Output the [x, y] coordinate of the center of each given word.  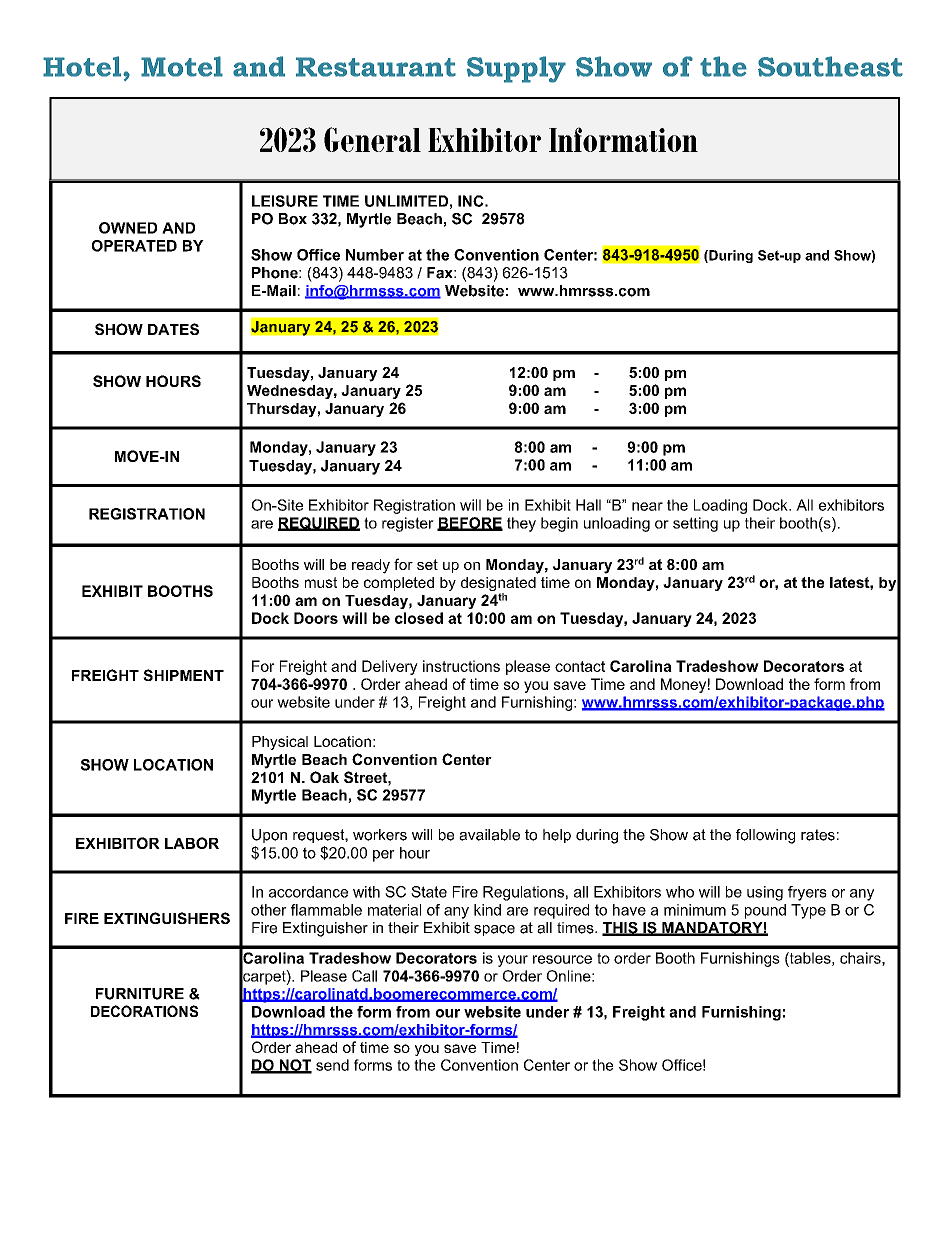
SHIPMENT [183, 675]
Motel [182, 66]
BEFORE [470, 524]
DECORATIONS [144, 1011]
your [513, 961]
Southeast [830, 66]
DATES [173, 329]
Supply [516, 69]
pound [765, 911]
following [765, 836]
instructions [461, 666]
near [647, 506]
